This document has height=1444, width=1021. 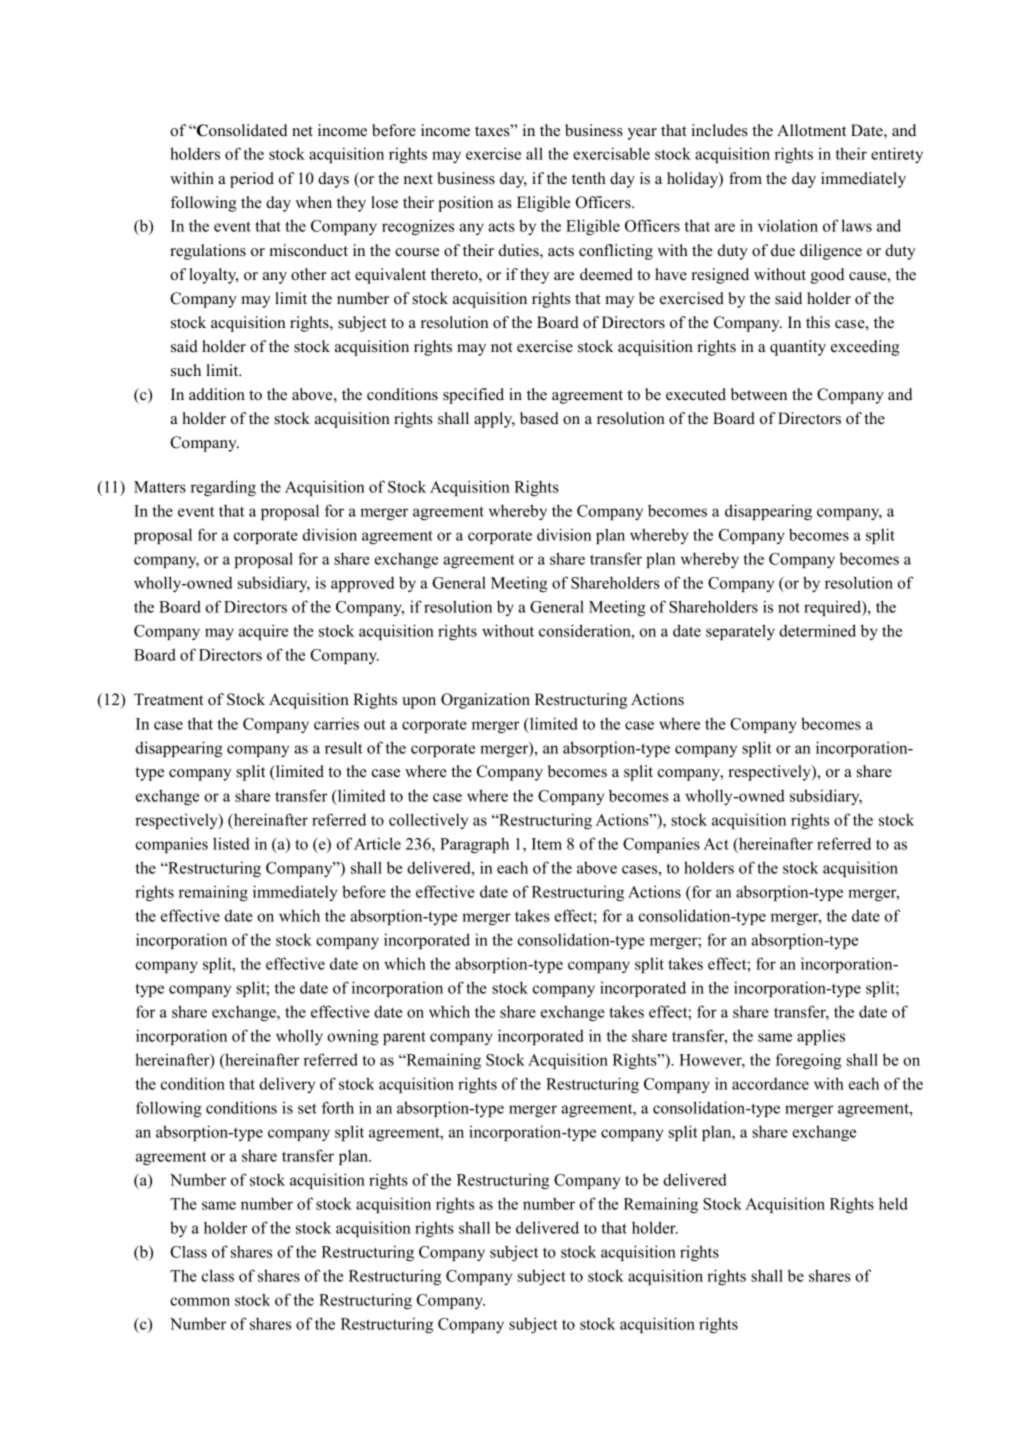 What do you see at coordinates (485, 701) in the document?
I see `Organization` at bounding box center [485, 701].
